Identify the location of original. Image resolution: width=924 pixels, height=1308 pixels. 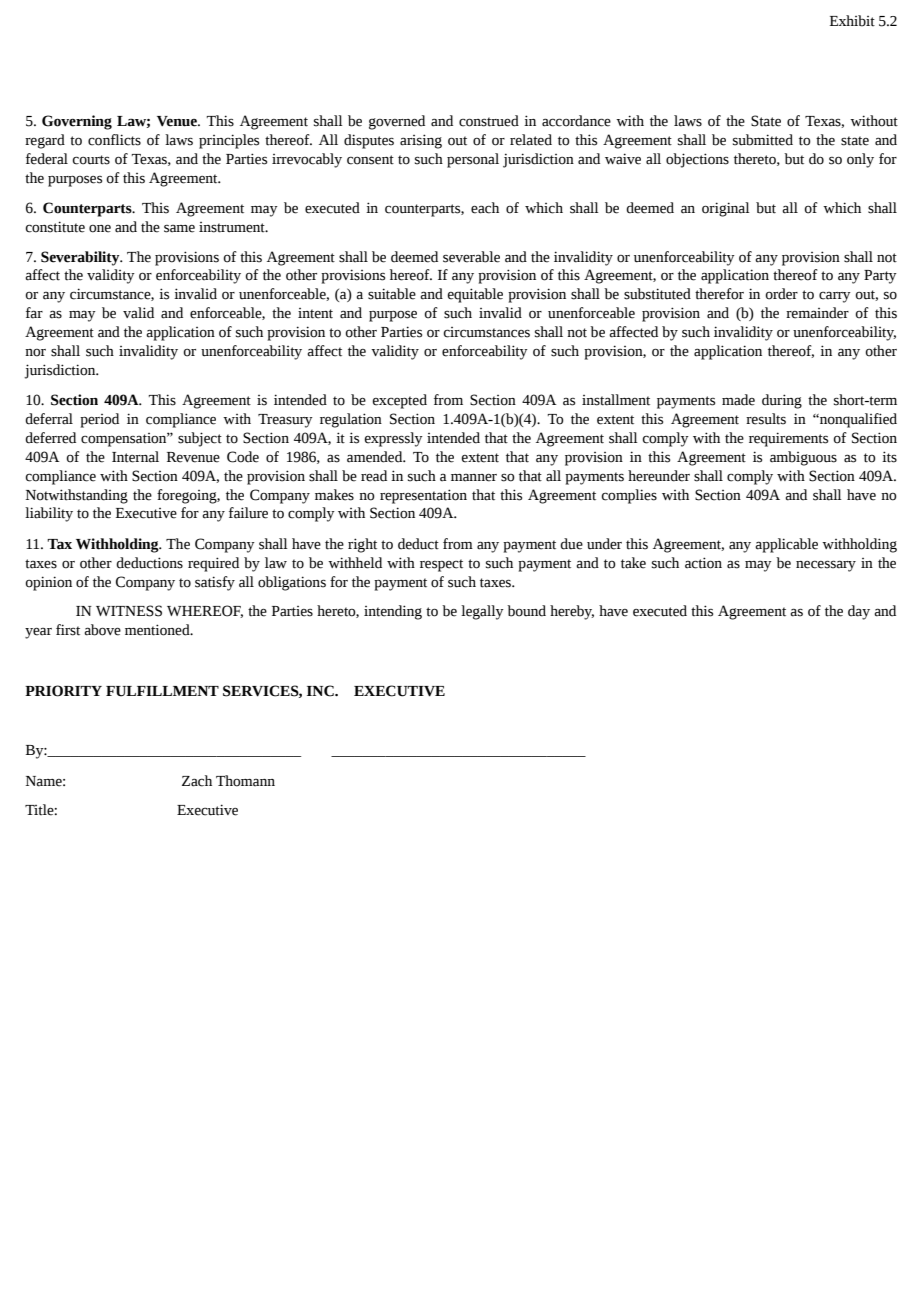
(726, 209).
